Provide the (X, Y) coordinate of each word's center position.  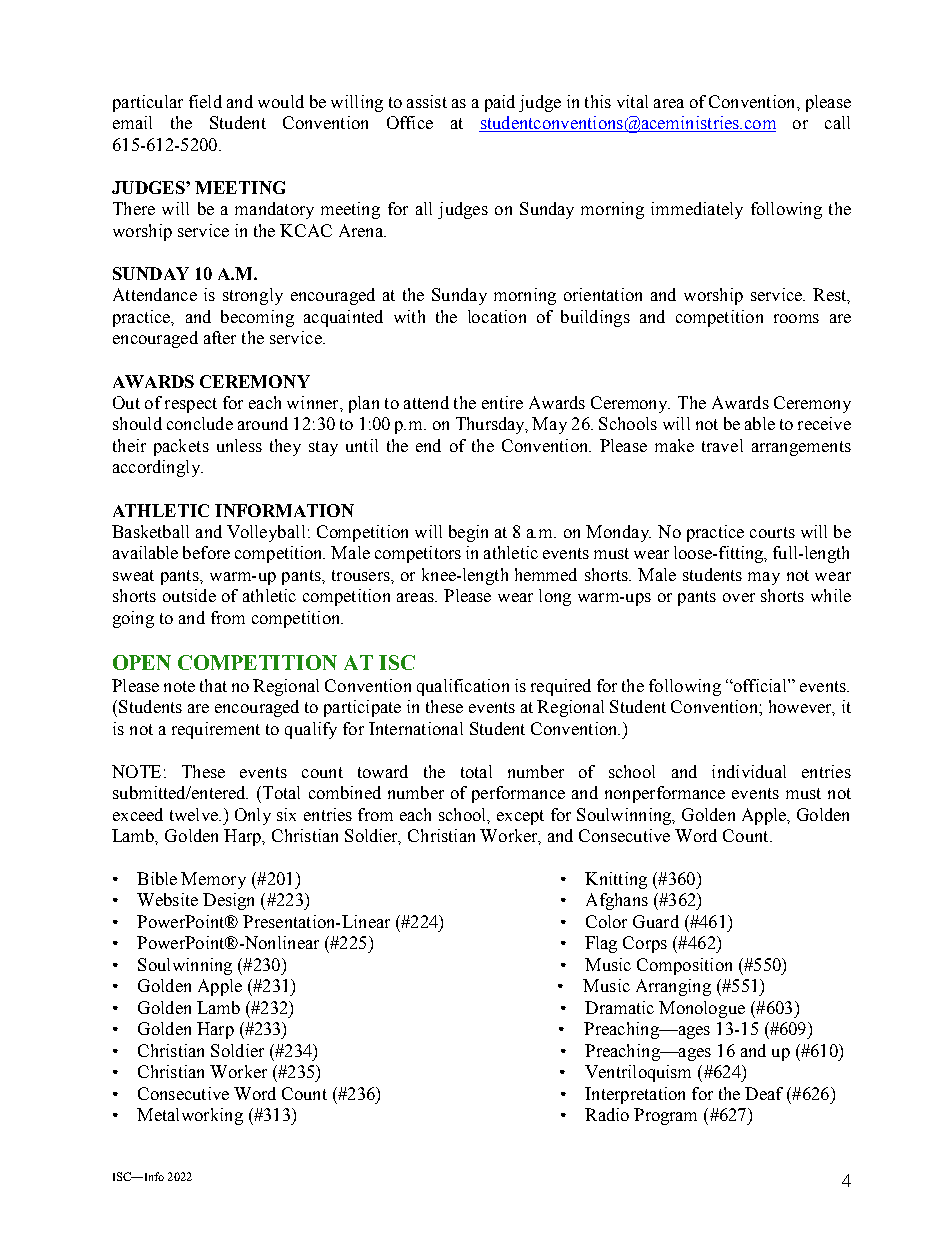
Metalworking (190, 1116)
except (520, 817)
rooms (796, 318)
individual (749, 771)
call (837, 122)
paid (500, 103)
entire (502, 402)
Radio (607, 1114)
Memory (213, 880)
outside (189, 595)
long (555, 597)
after (220, 337)
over (739, 597)
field (205, 101)
